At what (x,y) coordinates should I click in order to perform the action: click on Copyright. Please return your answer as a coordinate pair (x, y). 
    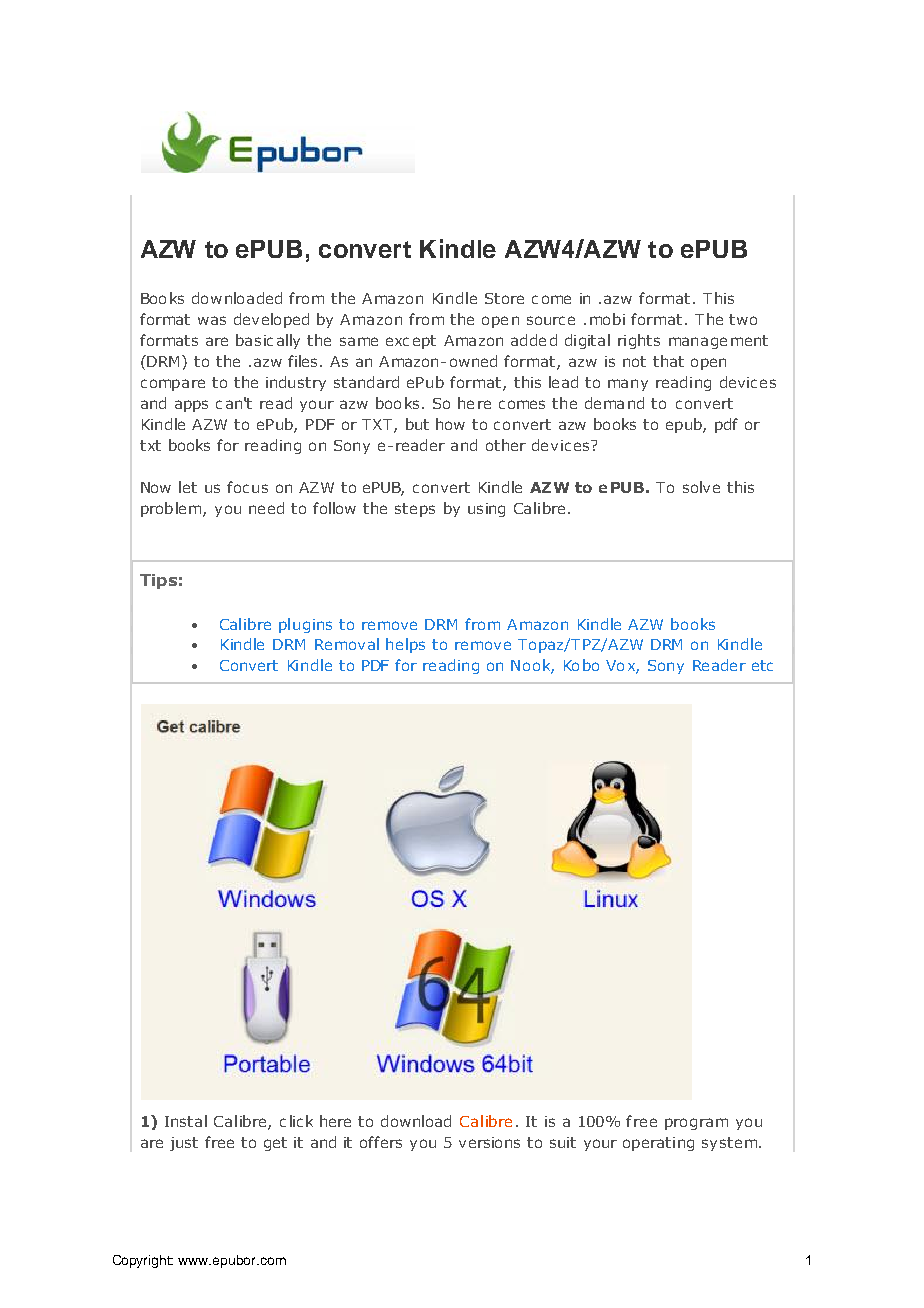
    Looking at the image, I should click on (143, 1261).
